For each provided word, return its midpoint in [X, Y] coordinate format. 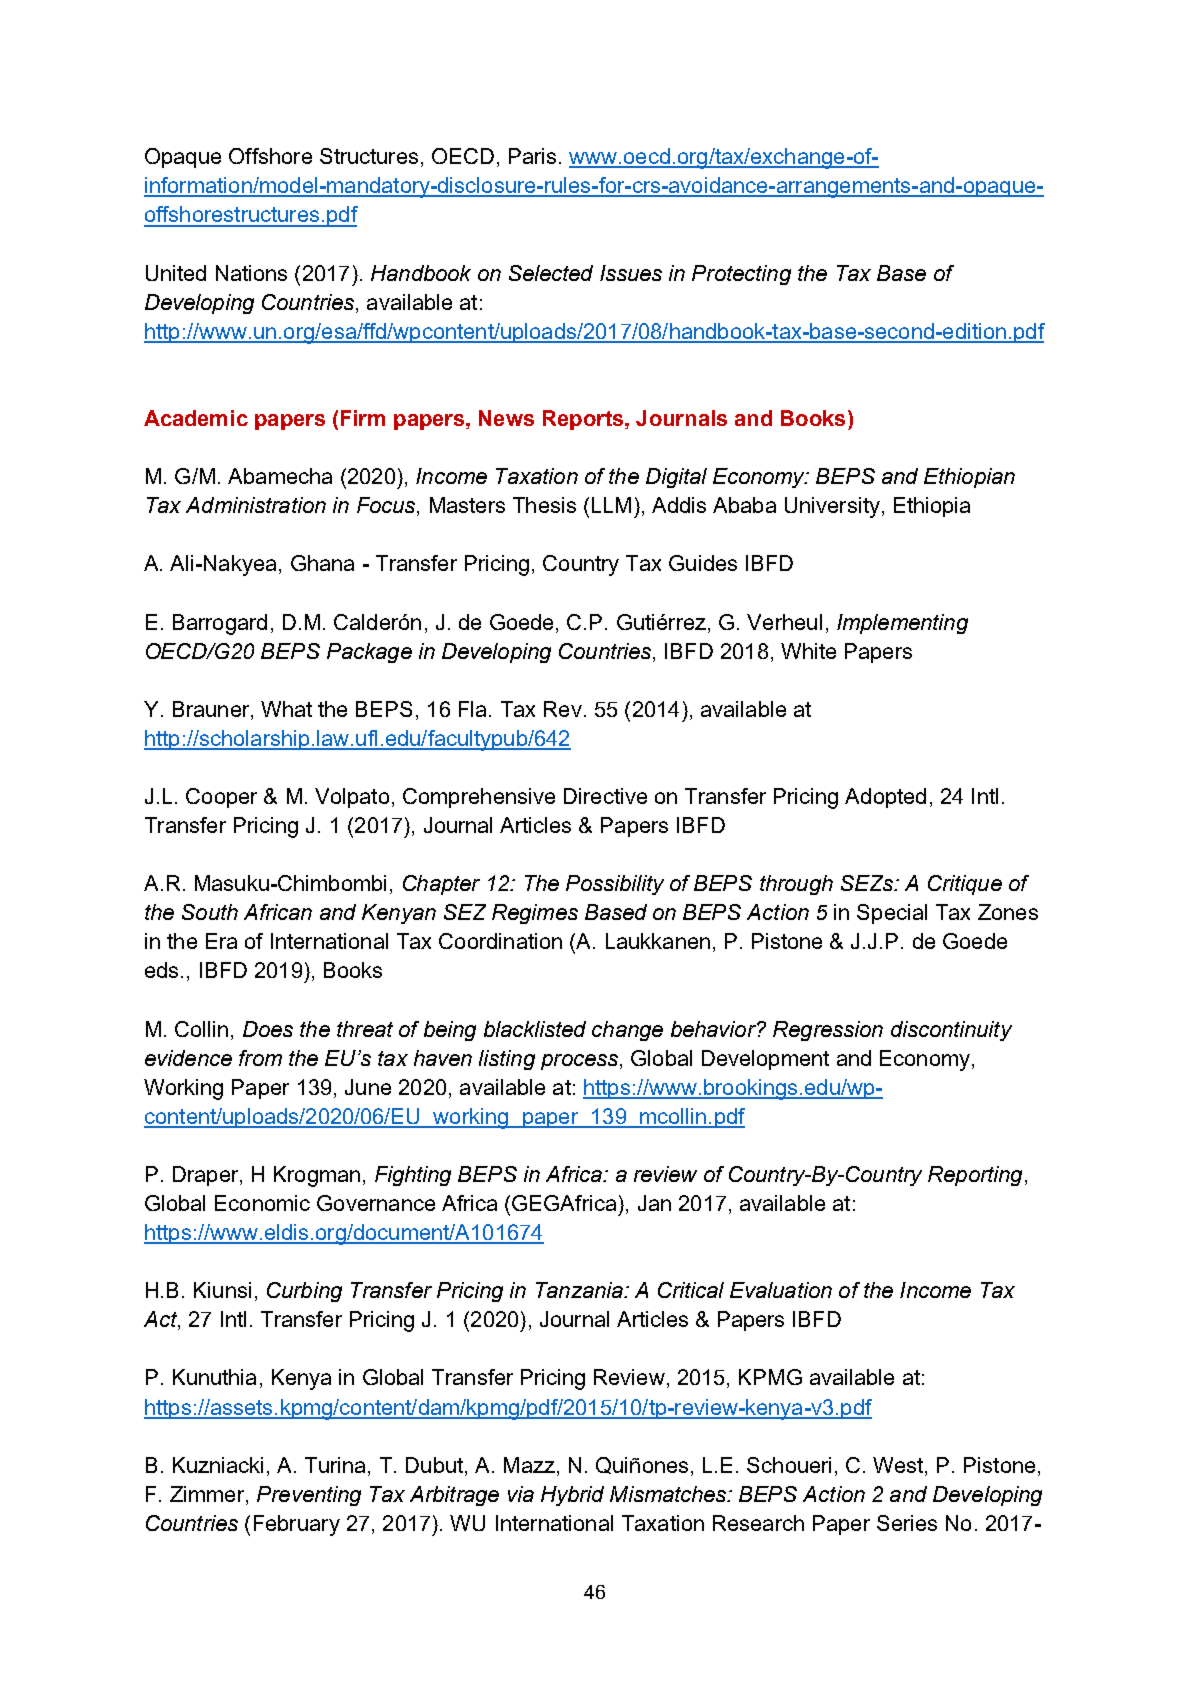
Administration [256, 505]
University [832, 507]
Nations [251, 273]
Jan [654, 1203]
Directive [605, 796]
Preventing [309, 1496]
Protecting [741, 275]
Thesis [544, 505]
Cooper [221, 798]
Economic [262, 1203]
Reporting [975, 1176]
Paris [532, 156]
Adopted [885, 798]
